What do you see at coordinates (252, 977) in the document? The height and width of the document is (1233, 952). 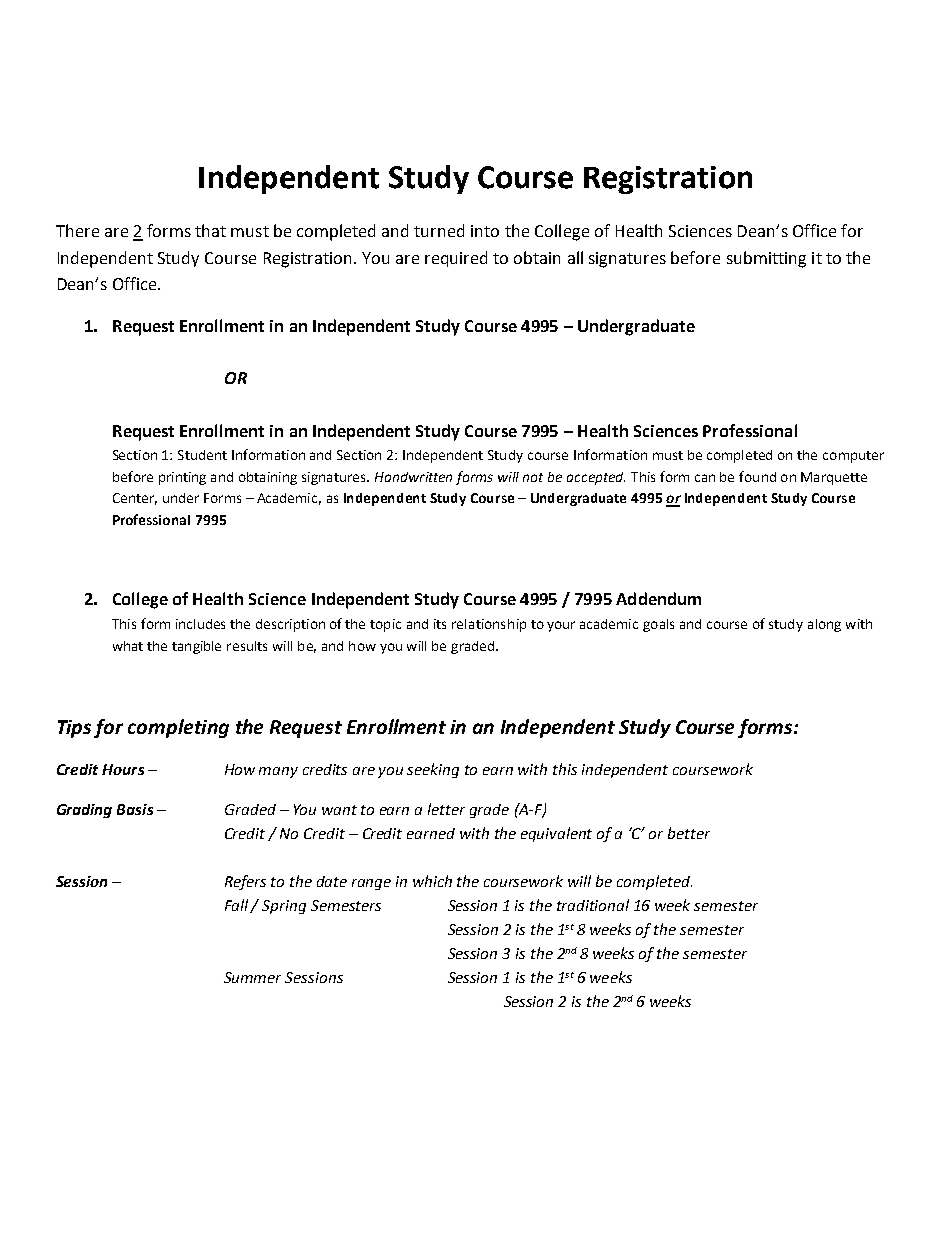 I see `Summer` at bounding box center [252, 977].
